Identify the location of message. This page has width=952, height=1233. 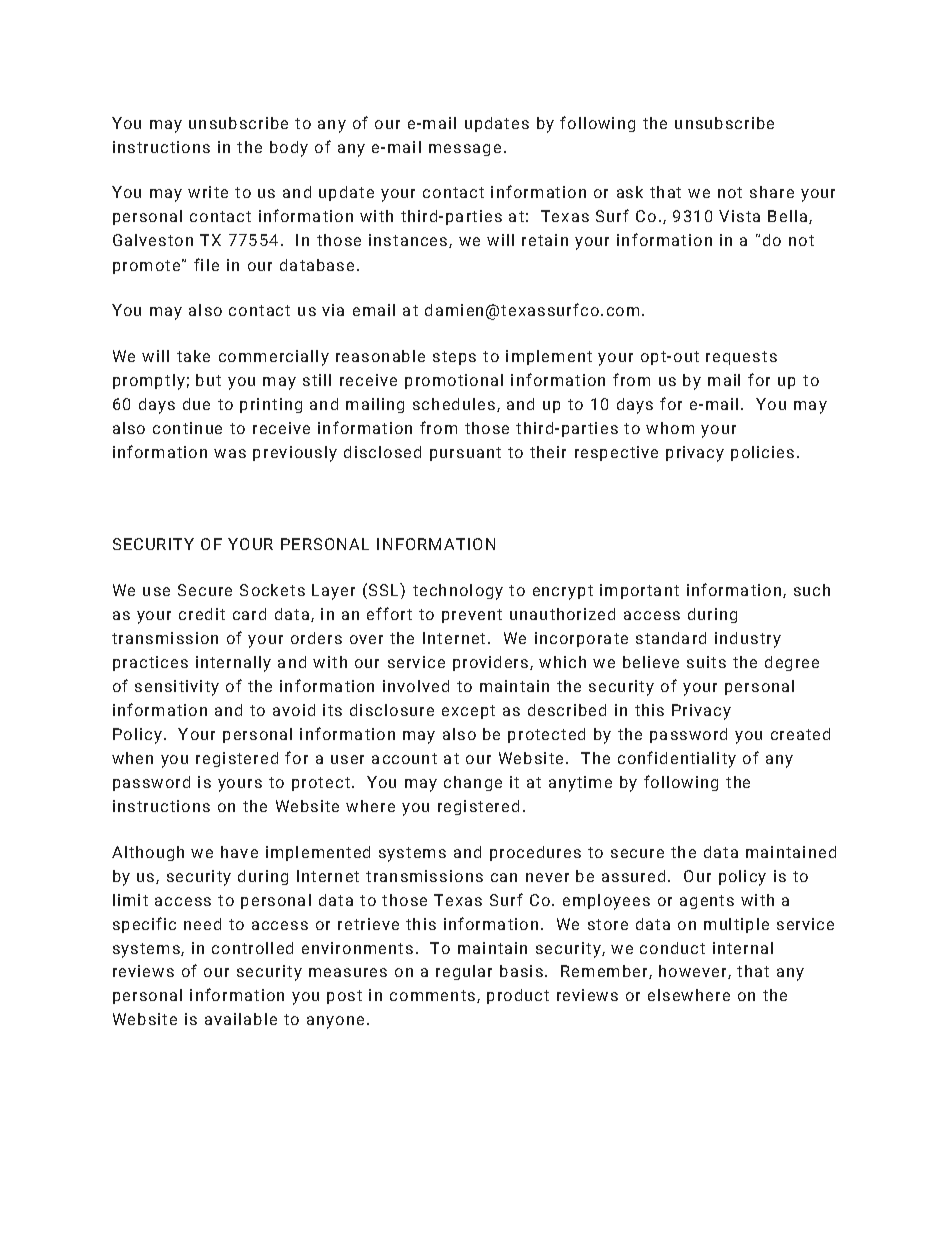
(465, 150).
